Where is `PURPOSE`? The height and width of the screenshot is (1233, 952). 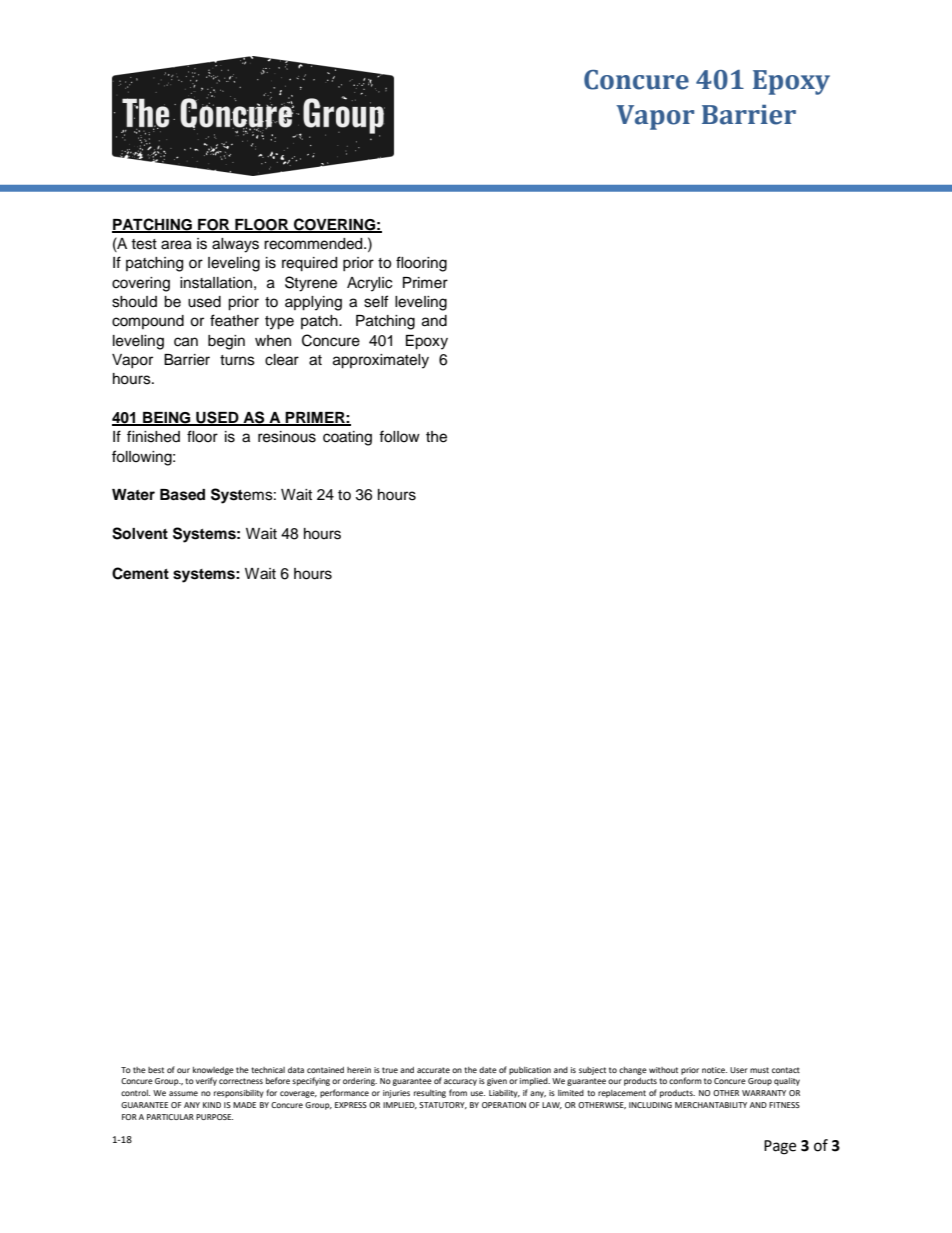 PURPOSE is located at coordinates (214, 1117).
